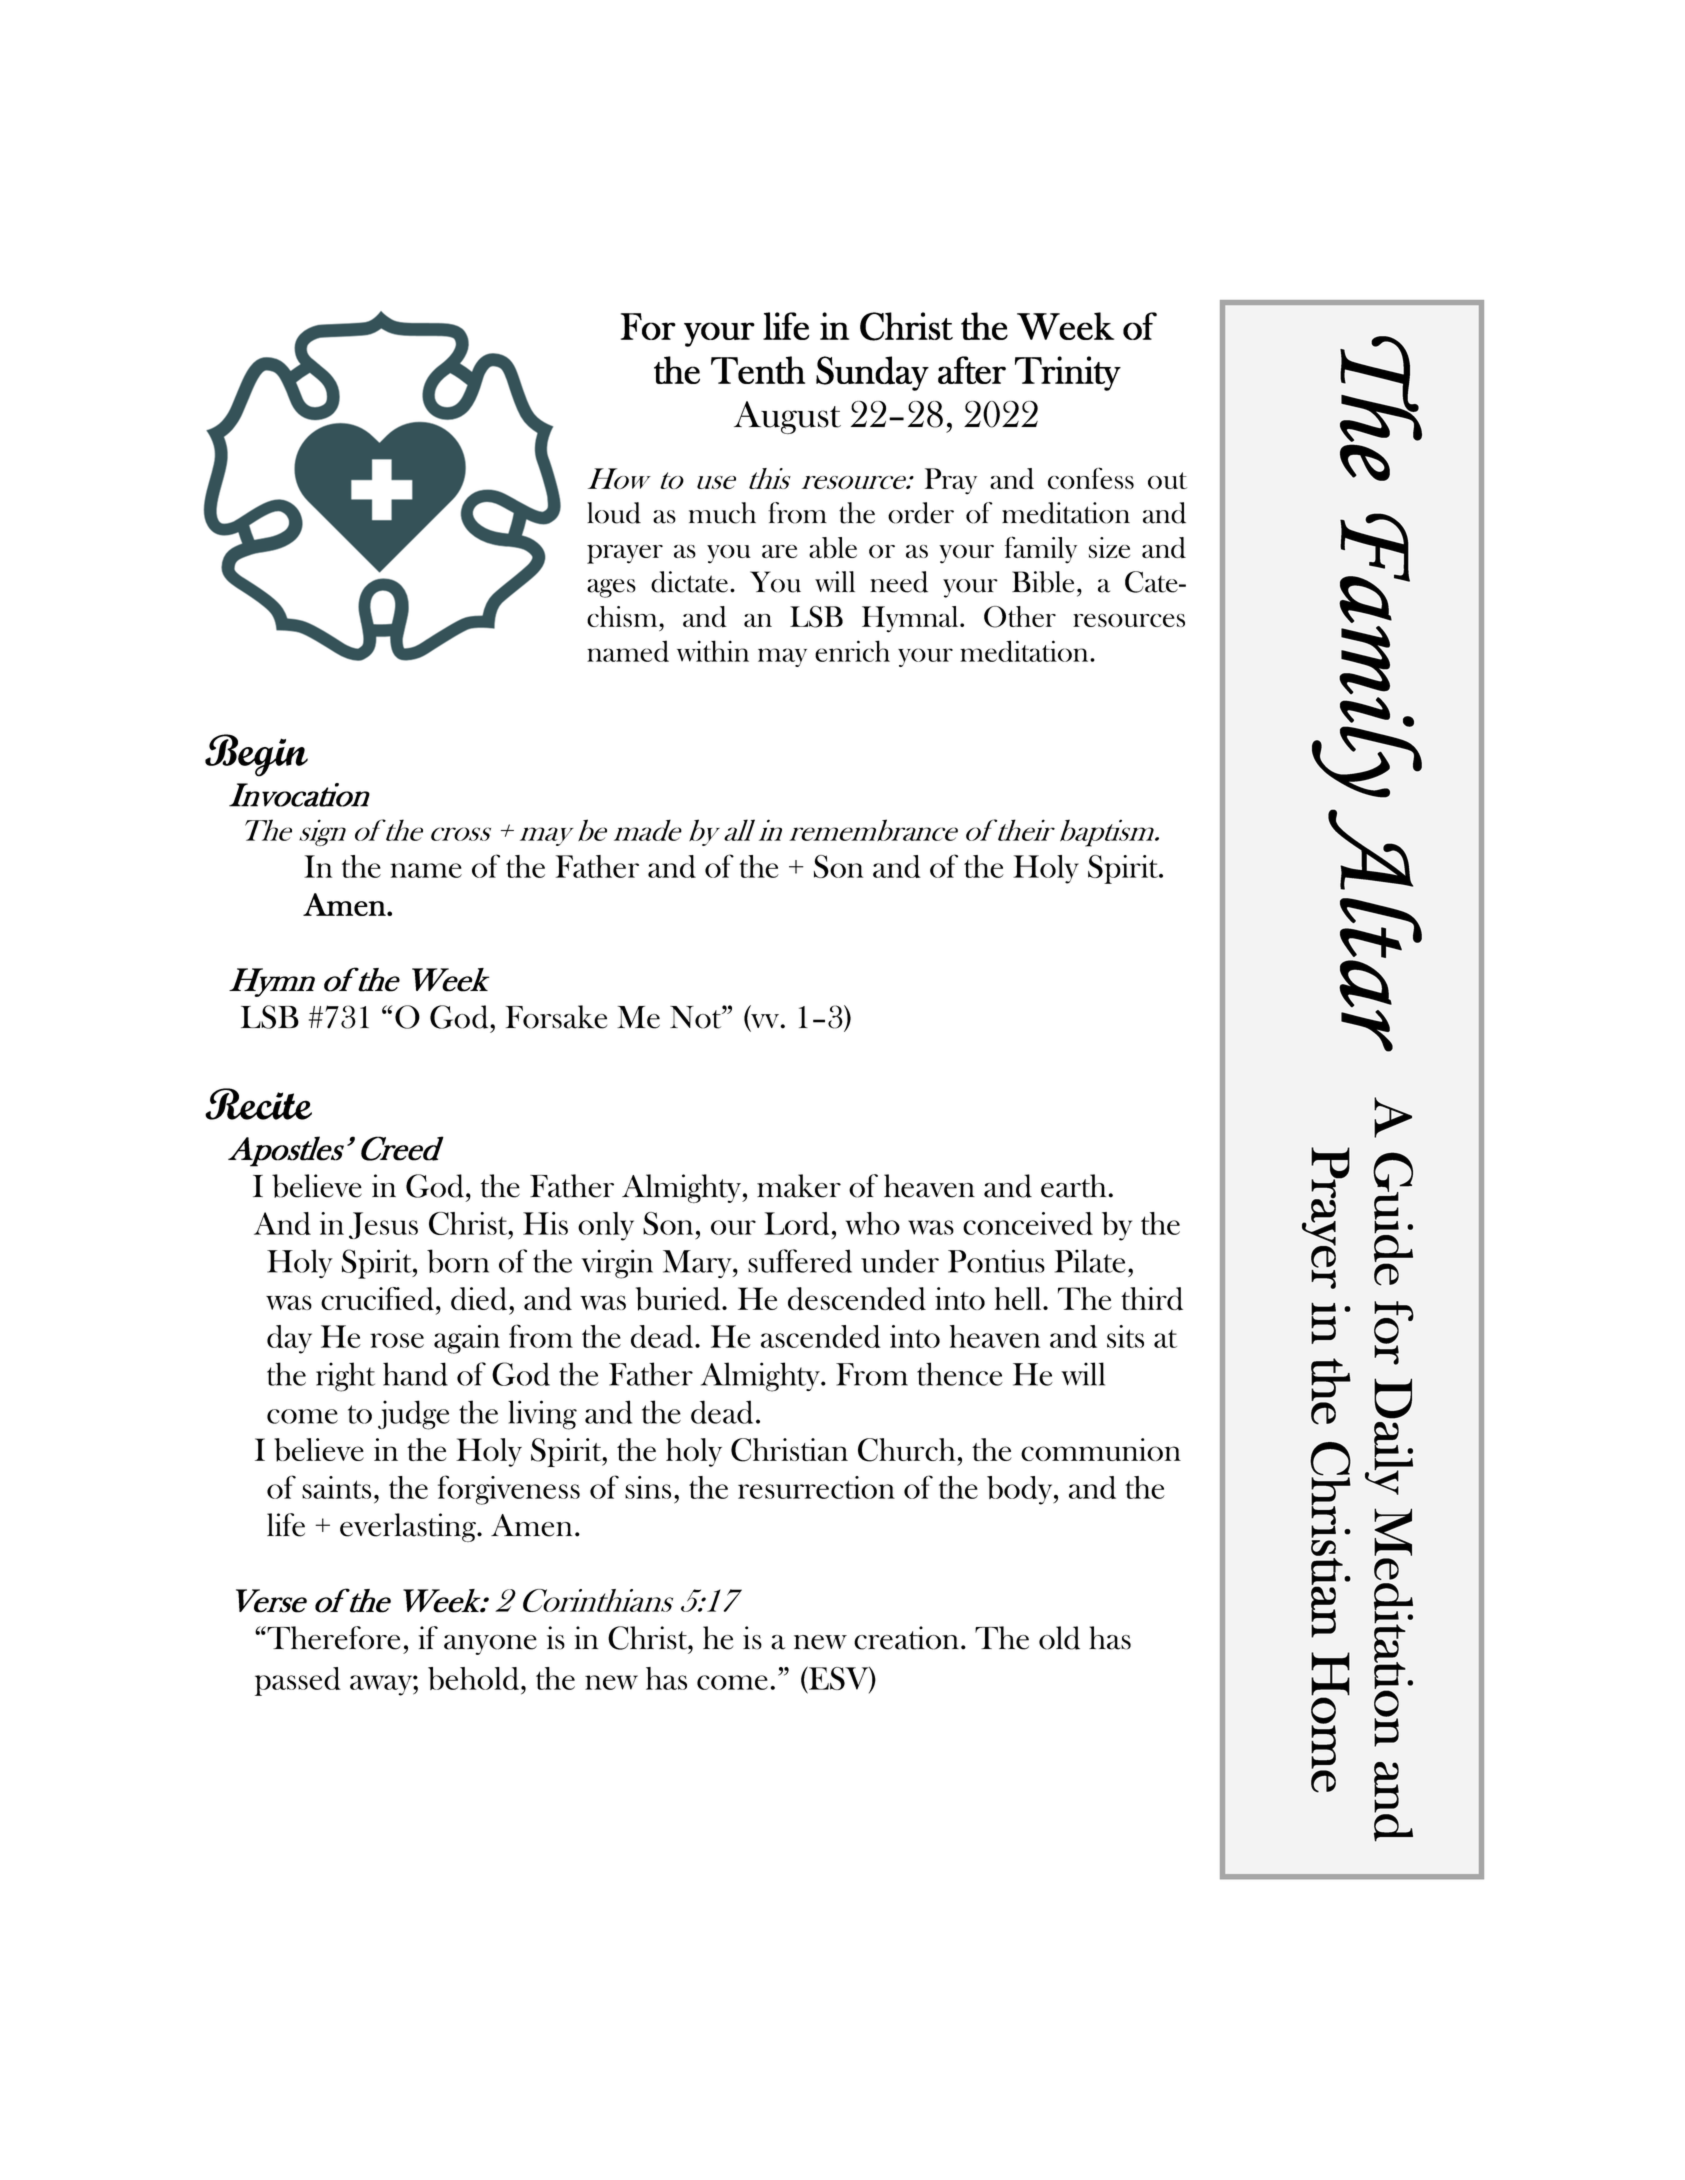 This page has width=1685, height=2180. What do you see at coordinates (908, 1638) in the page?
I see `creation` at bounding box center [908, 1638].
